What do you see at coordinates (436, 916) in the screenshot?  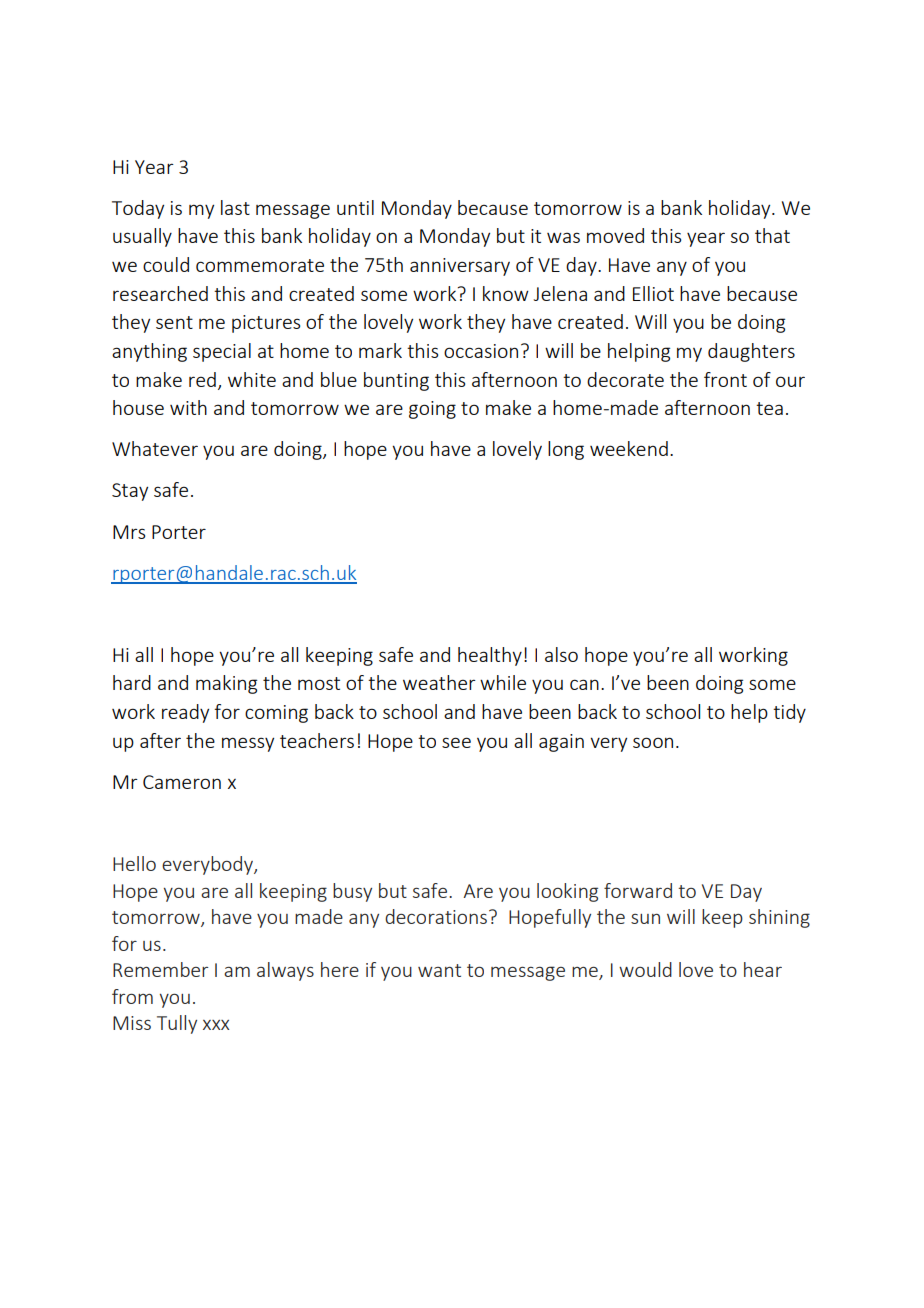 I see `decorations` at bounding box center [436, 916].
